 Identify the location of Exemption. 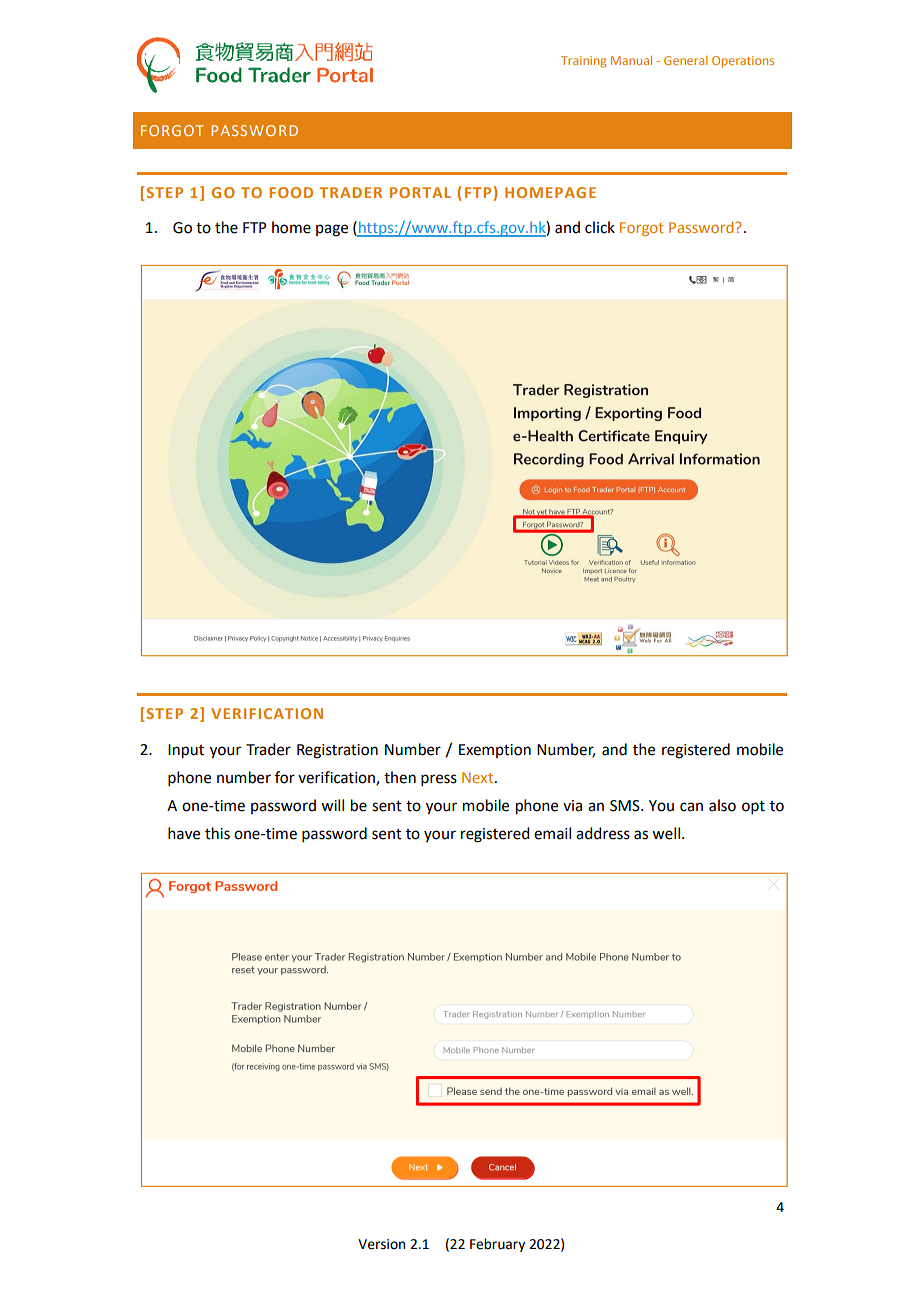
(495, 751).
